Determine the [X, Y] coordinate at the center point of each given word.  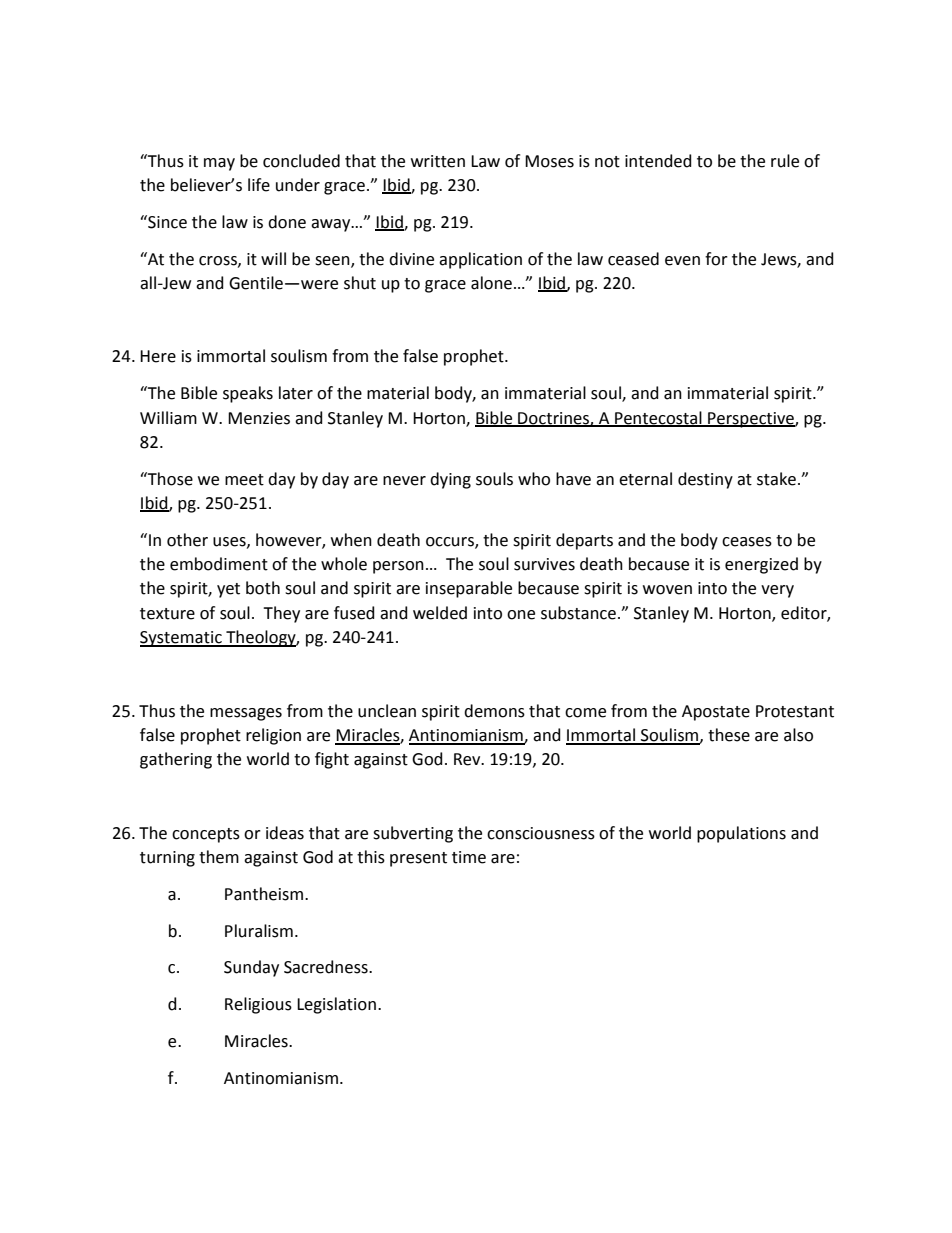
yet [228, 590]
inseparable [469, 589]
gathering [176, 760]
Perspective [751, 420]
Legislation [336, 1005]
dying [450, 480]
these [729, 735]
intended [658, 161]
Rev [468, 759]
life [259, 185]
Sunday [251, 968]
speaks [248, 394]
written [438, 161]
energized [761, 565]
